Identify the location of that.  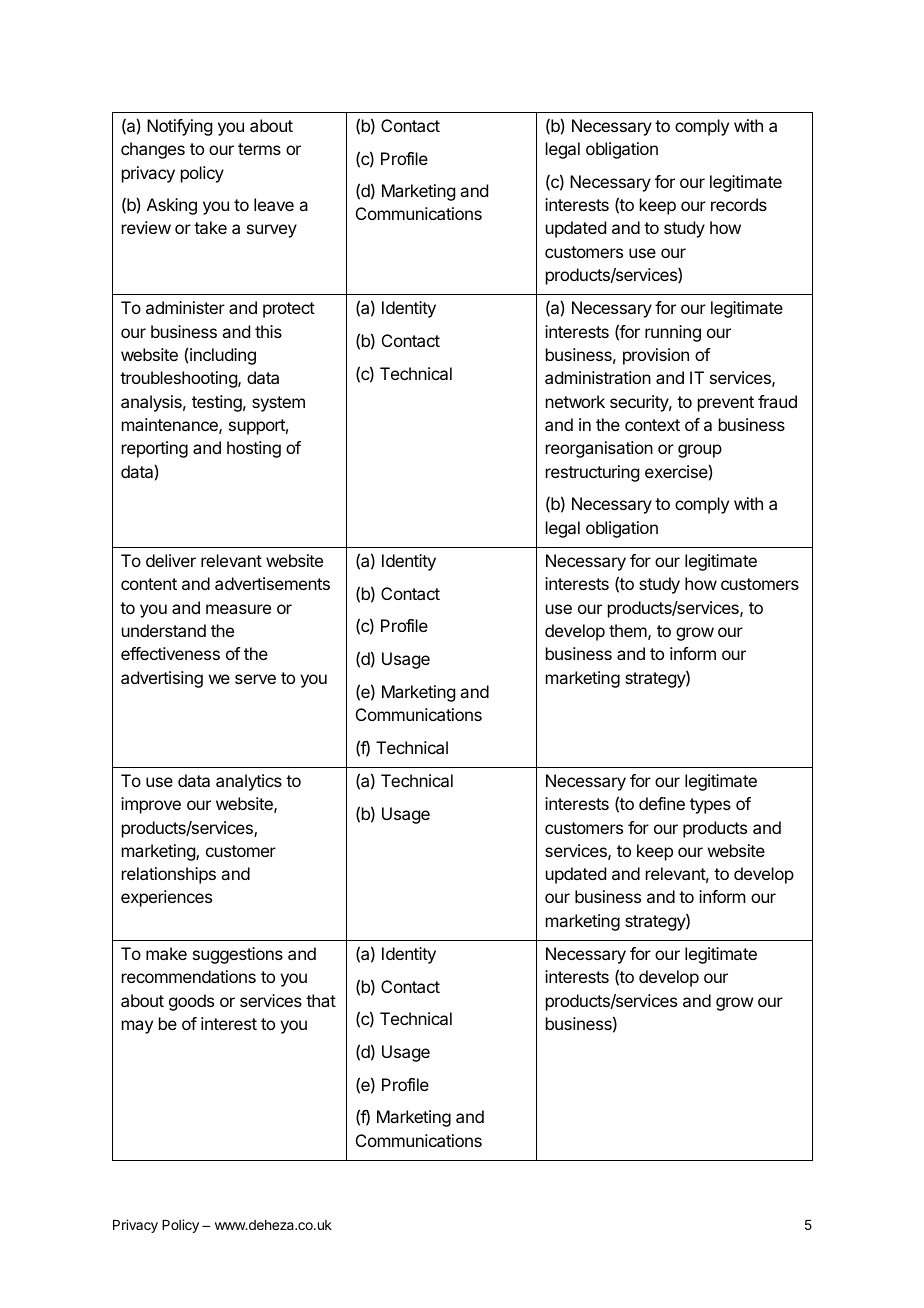
(321, 1000).
